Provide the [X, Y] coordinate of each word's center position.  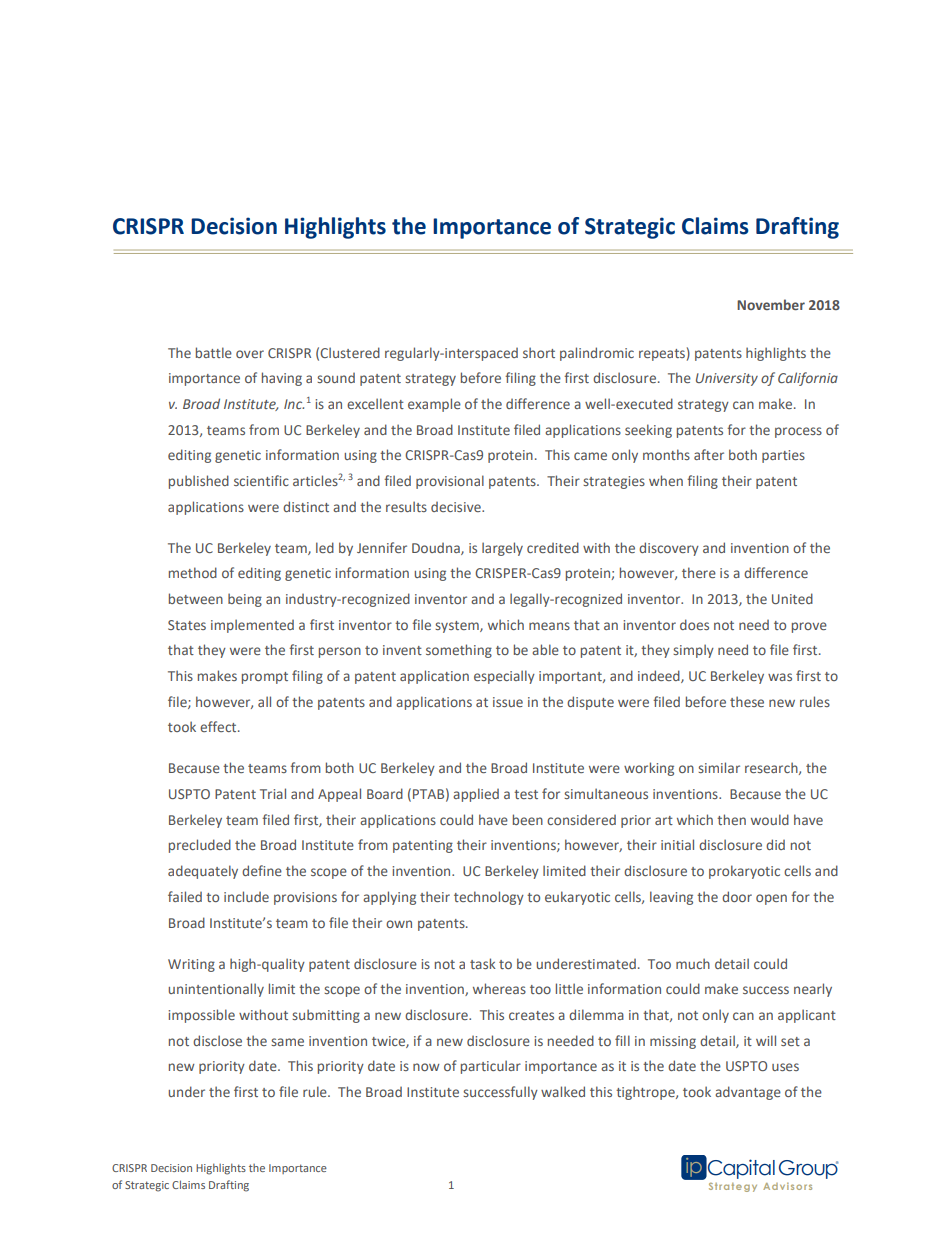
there [699, 572]
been [528, 819]
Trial [273, 793]
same [287, 1042]
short [539, 352]
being [245, 600]
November [771, 304]
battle [214, 352]
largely [502, 549]
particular [491, 1067]
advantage [748, 1093]
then [731, 819]
